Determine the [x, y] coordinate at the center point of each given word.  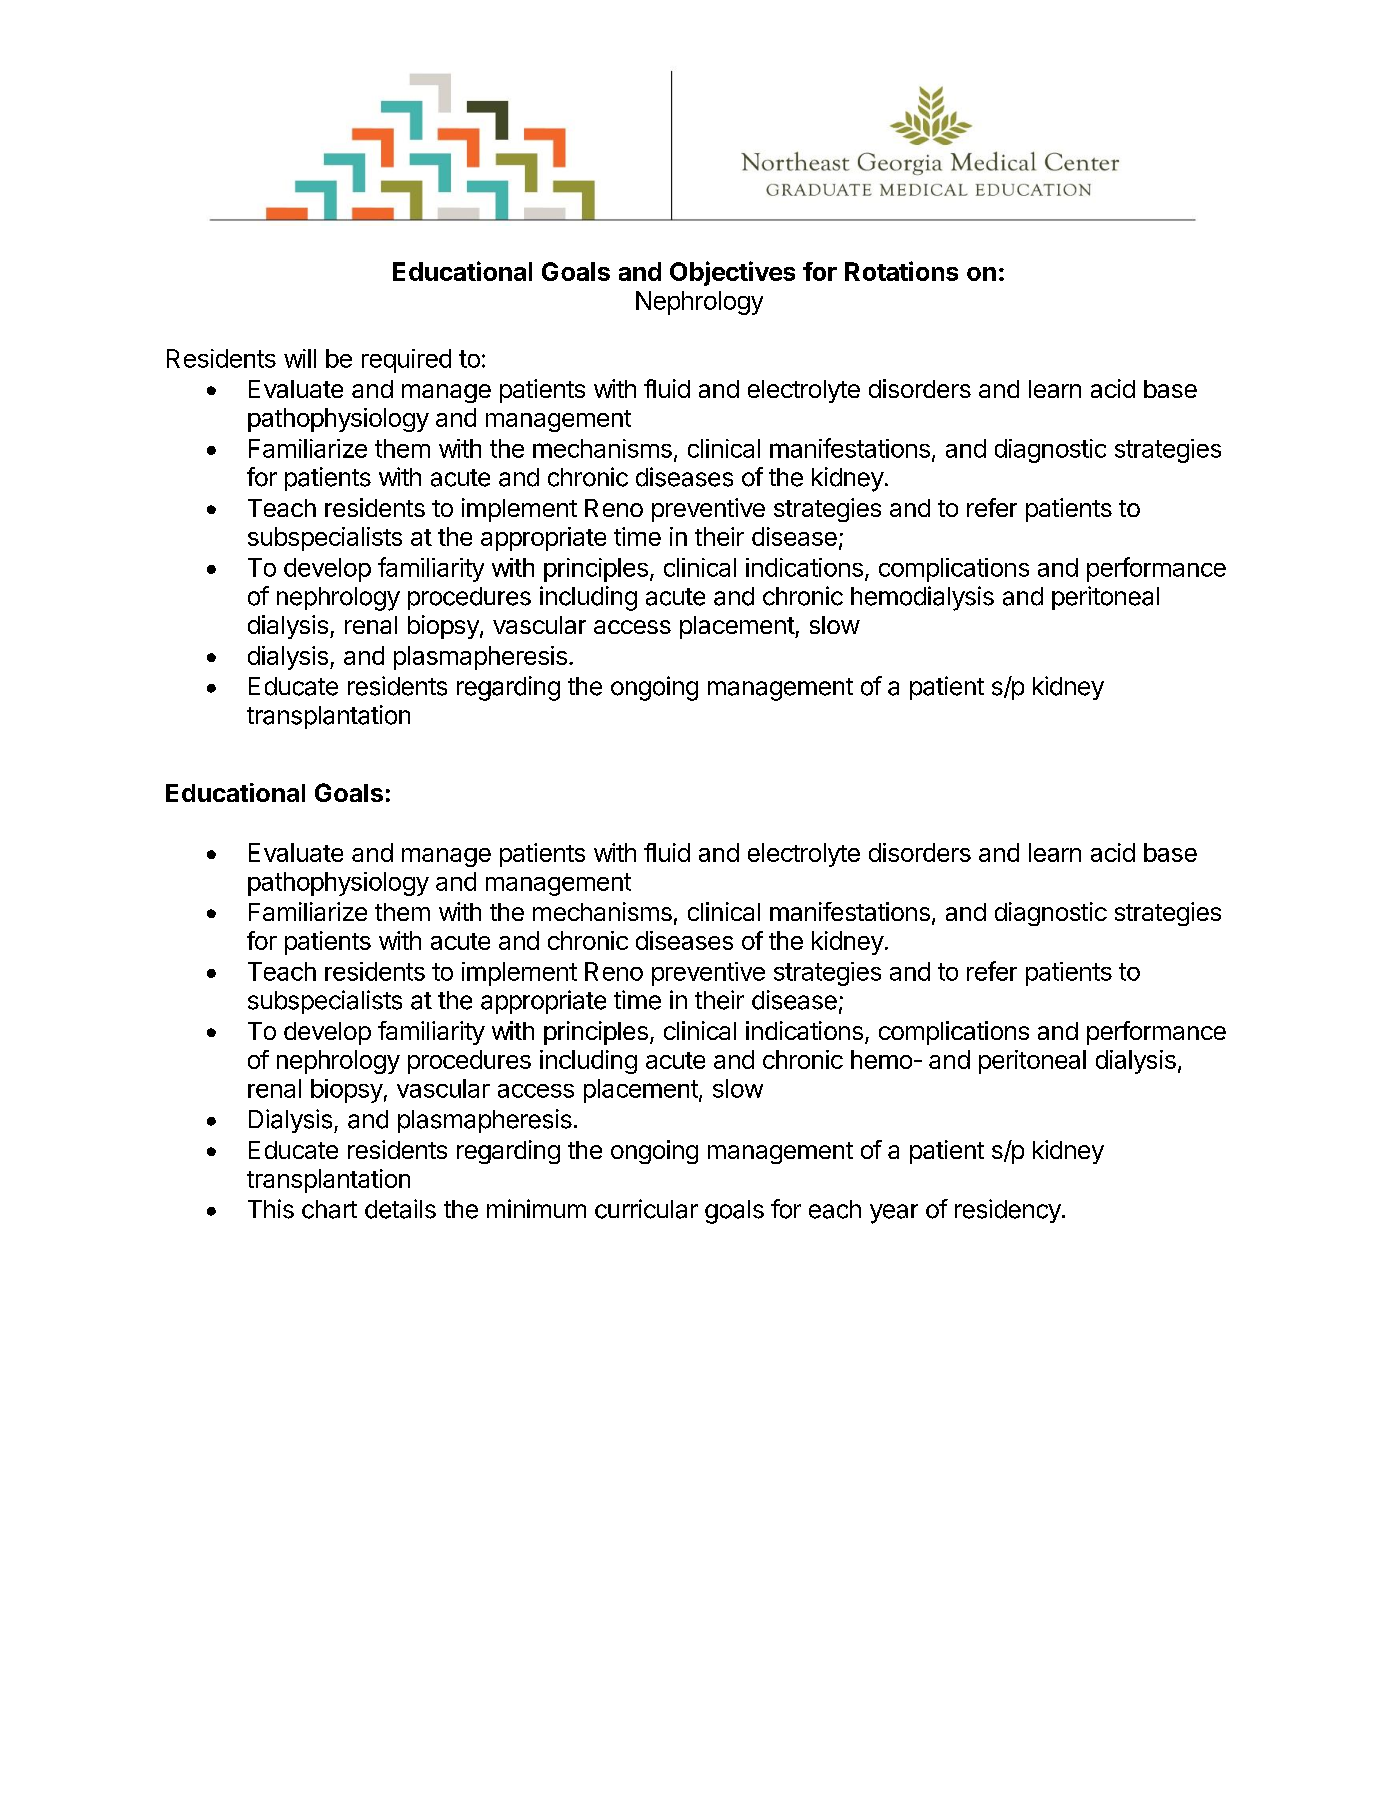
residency [1009, 1211]
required [406, 361]
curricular [646, 1209]
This [271, 1209]
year [894, 1214]
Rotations [901, 271]
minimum [536, 1208]
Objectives [732, 273]
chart [329, 1209]
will [300, 358]
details [400, 1209]
